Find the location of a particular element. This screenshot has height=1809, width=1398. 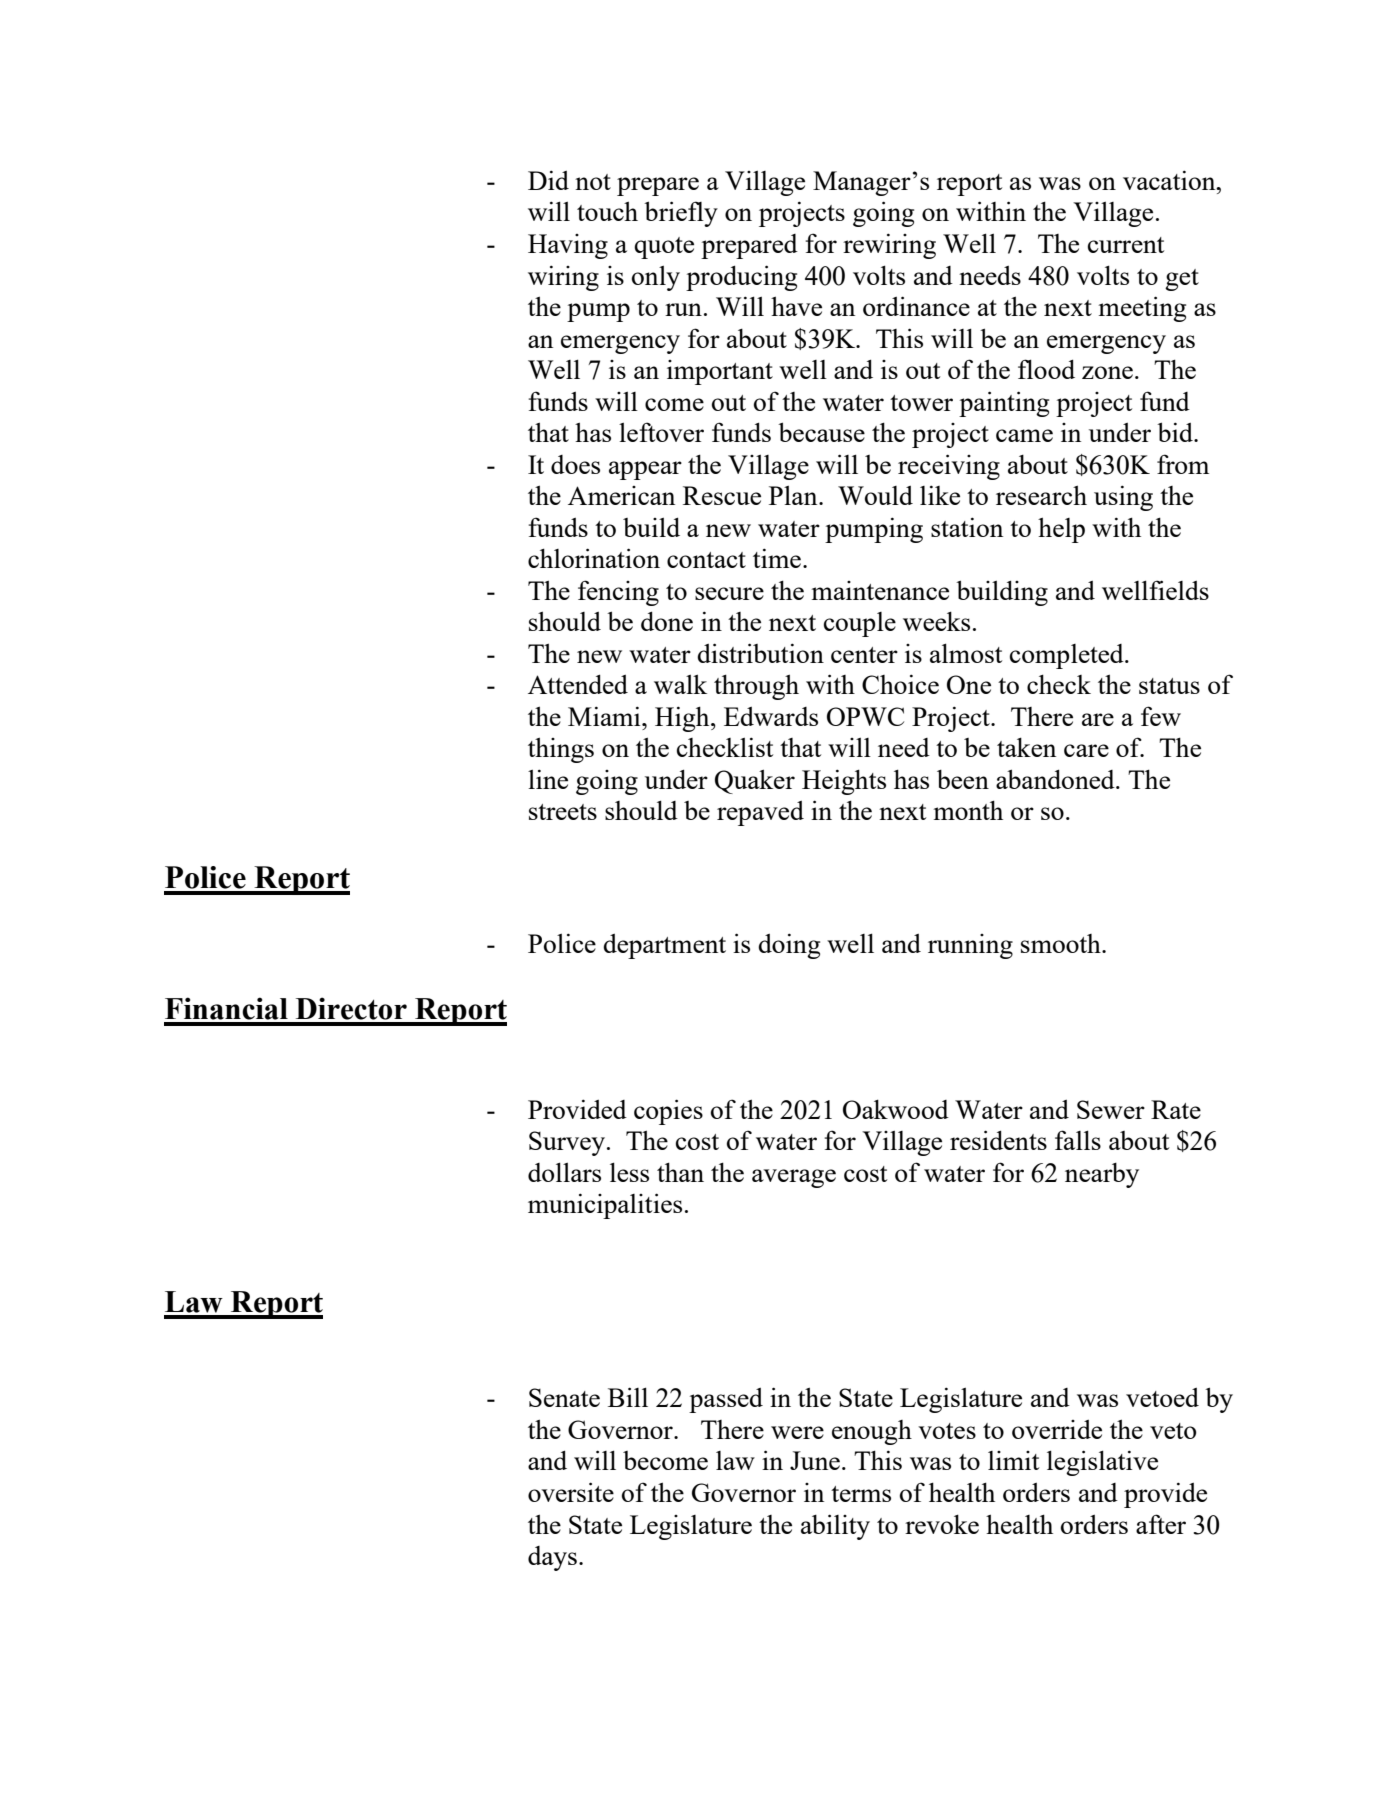

days is located at coordinates (552, 1558).
